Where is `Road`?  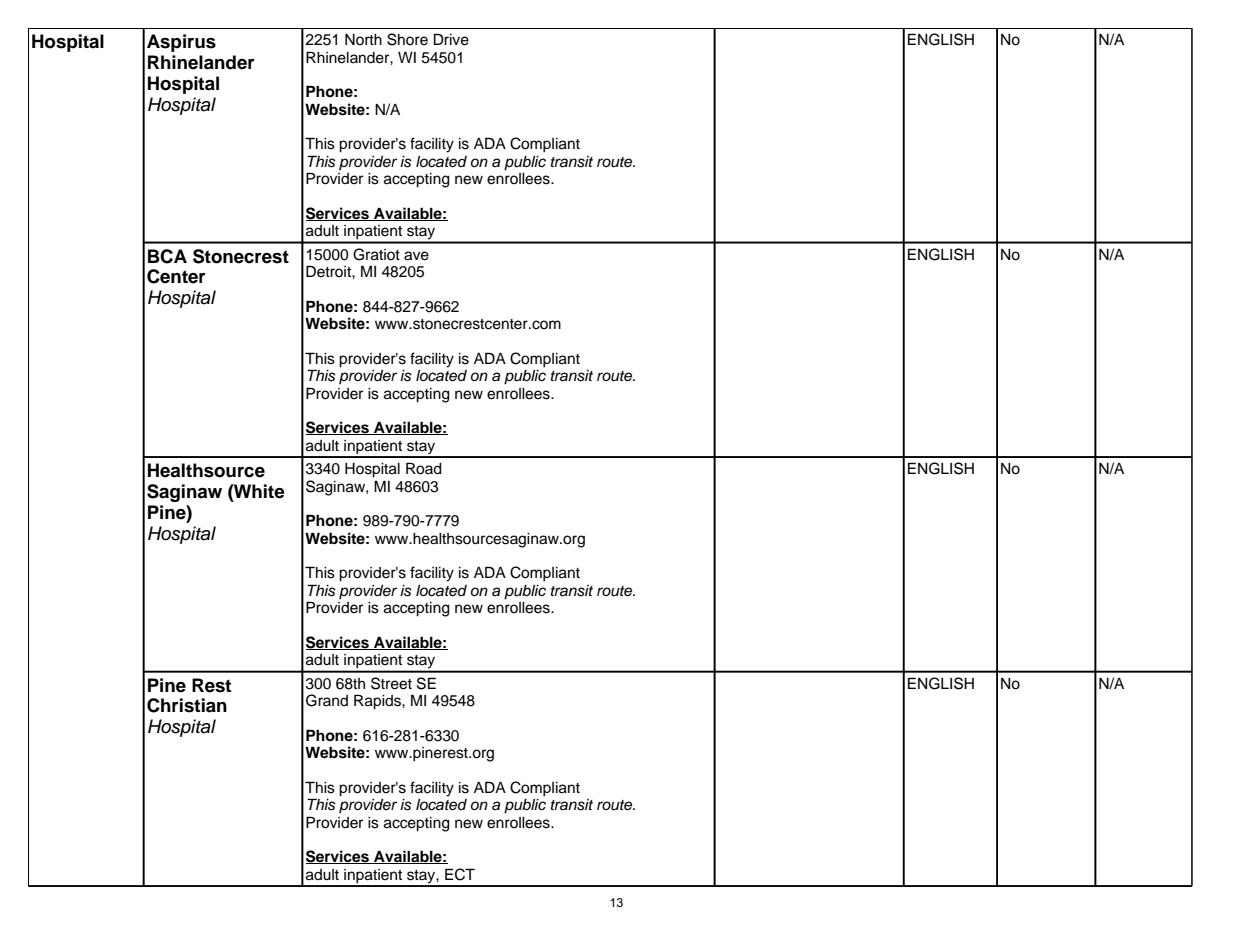 Road is located at coordinates (424, 468).
